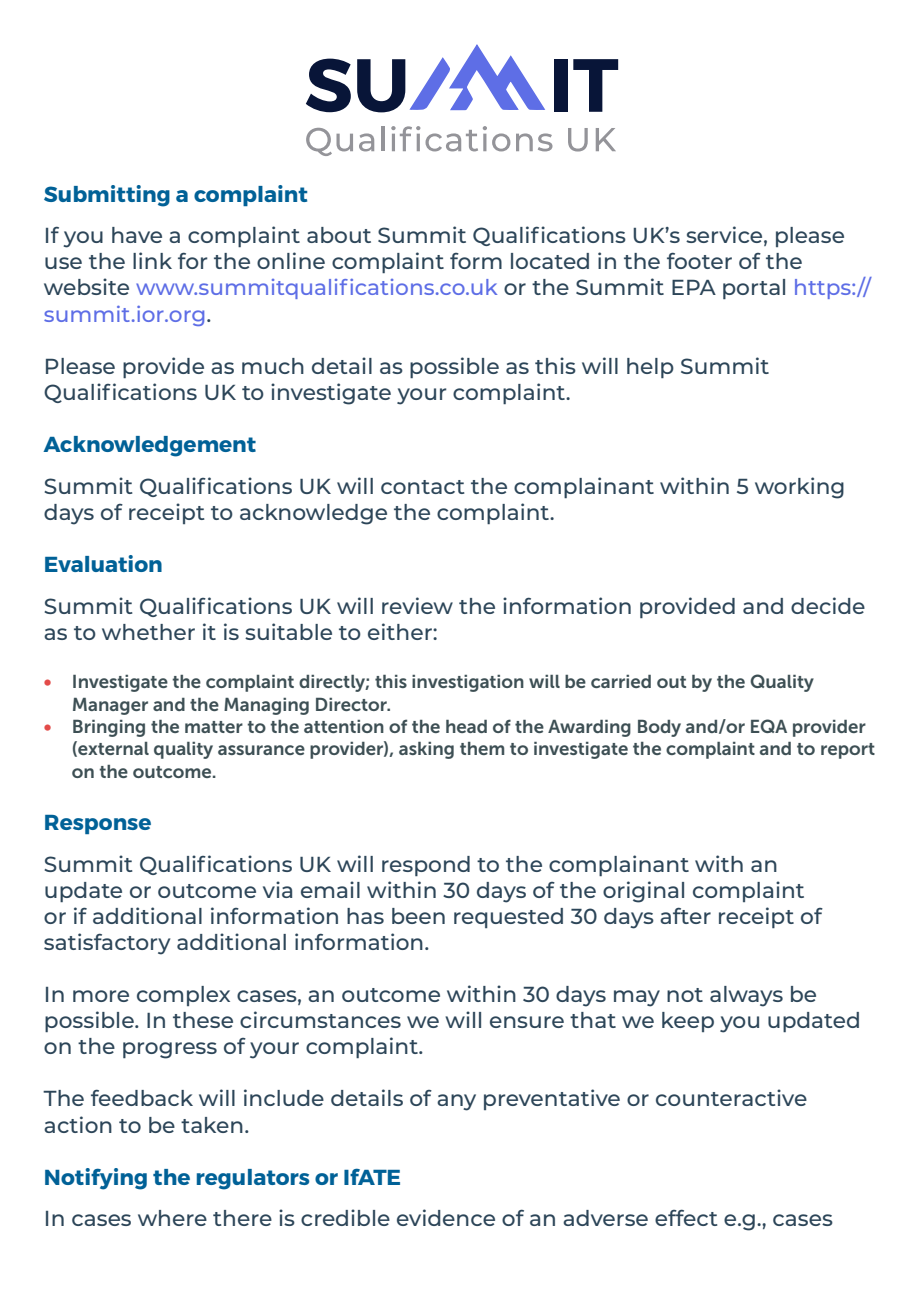 The image size is (924, 1308). Describe the element at coordinates (103, 563) in the screenshot. I see `Evaluation` at that location.
